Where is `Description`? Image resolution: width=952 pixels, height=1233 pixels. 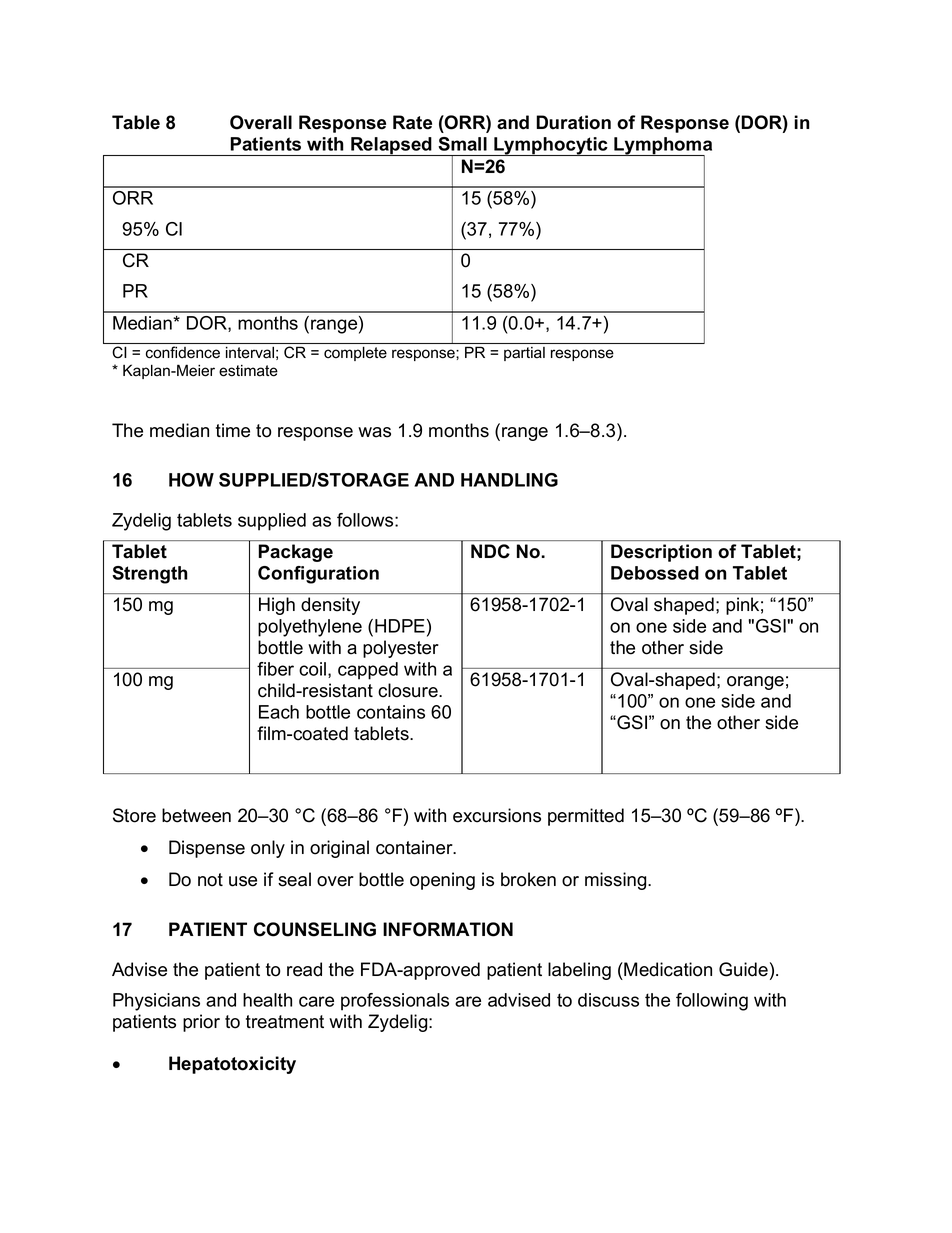
Description is located at coordinates (661, 553).
